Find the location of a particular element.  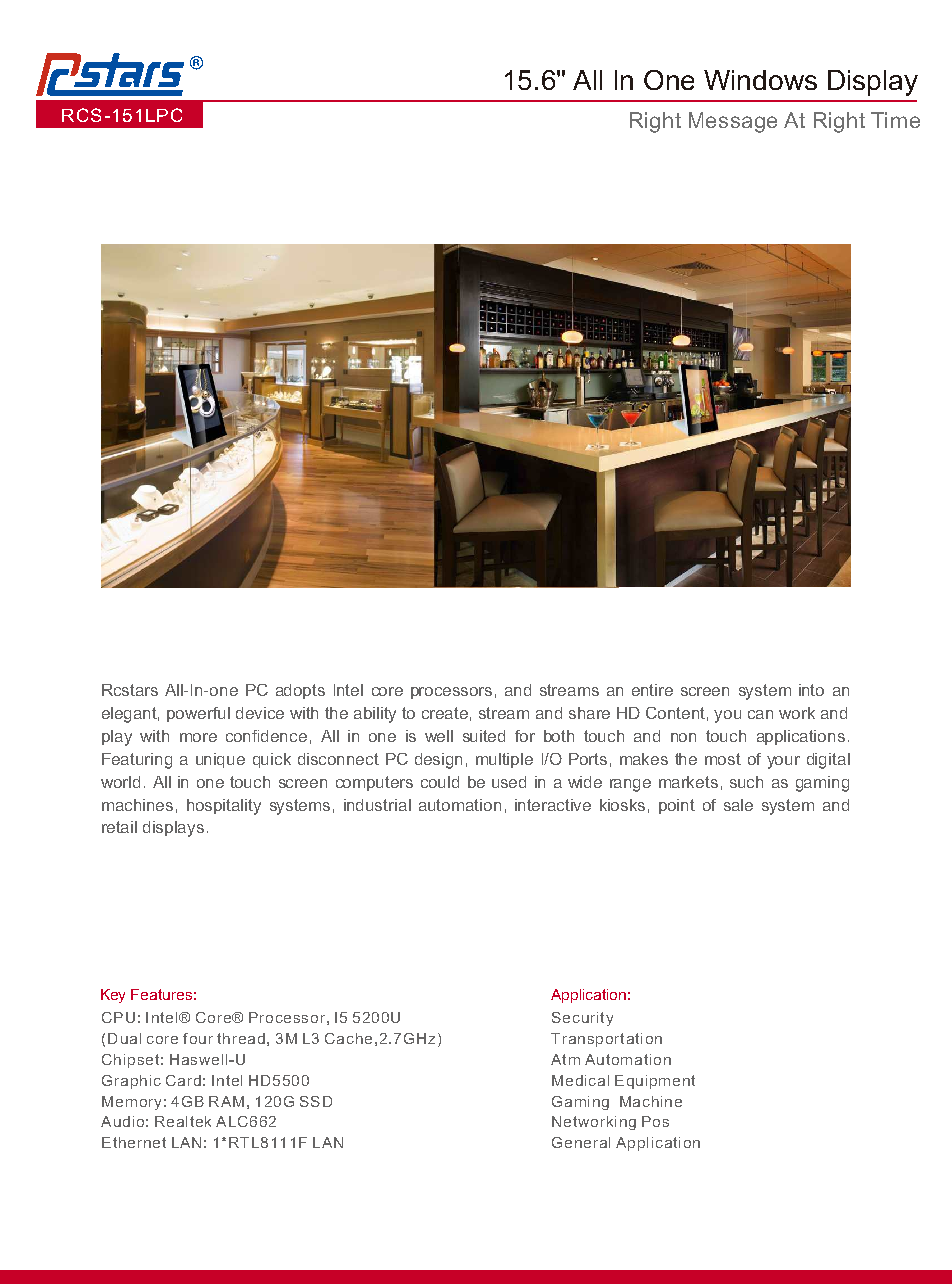

entire is located at coordinates (652, 690).
